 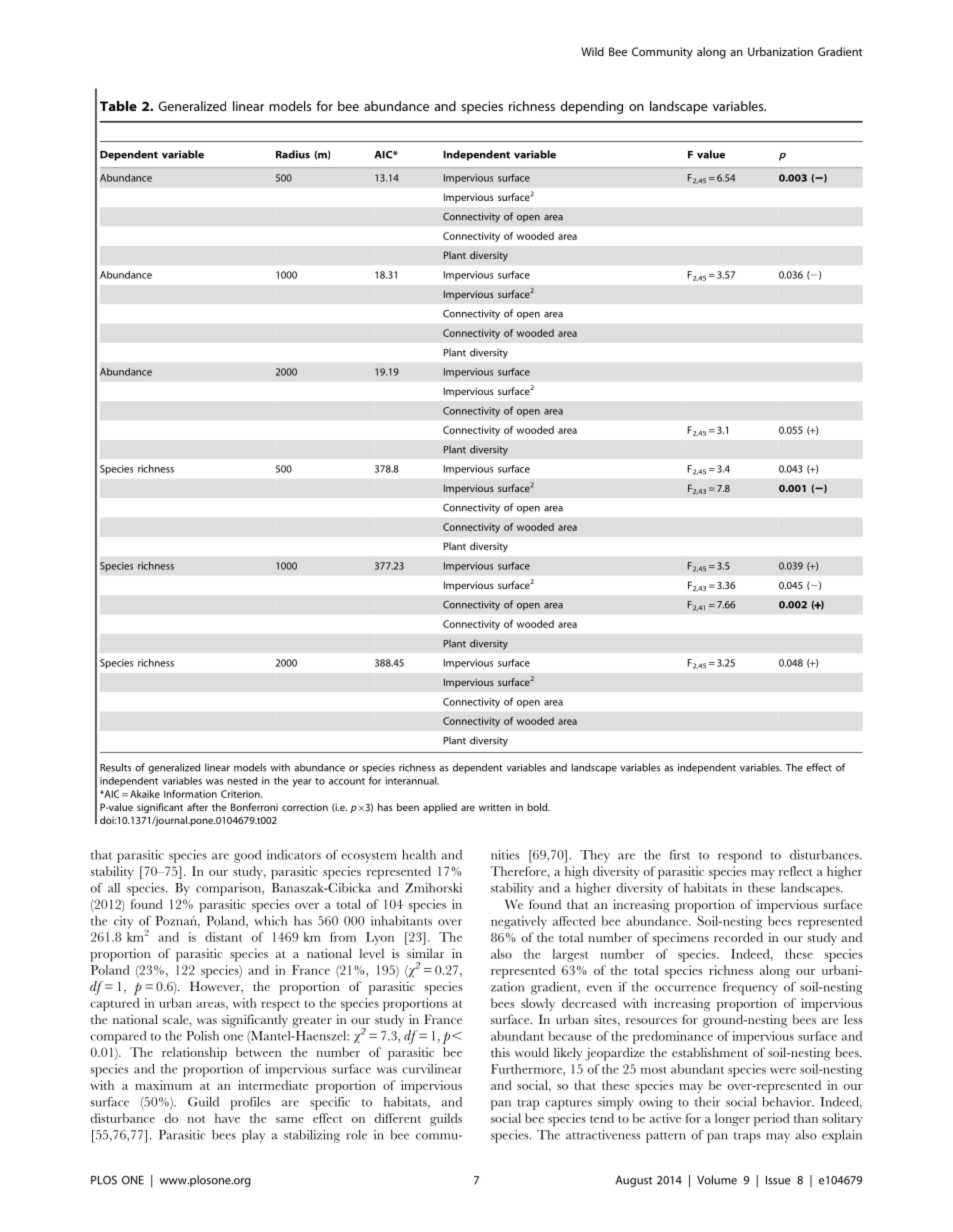 I want to click on reflect, so click(x=795, y=871).
